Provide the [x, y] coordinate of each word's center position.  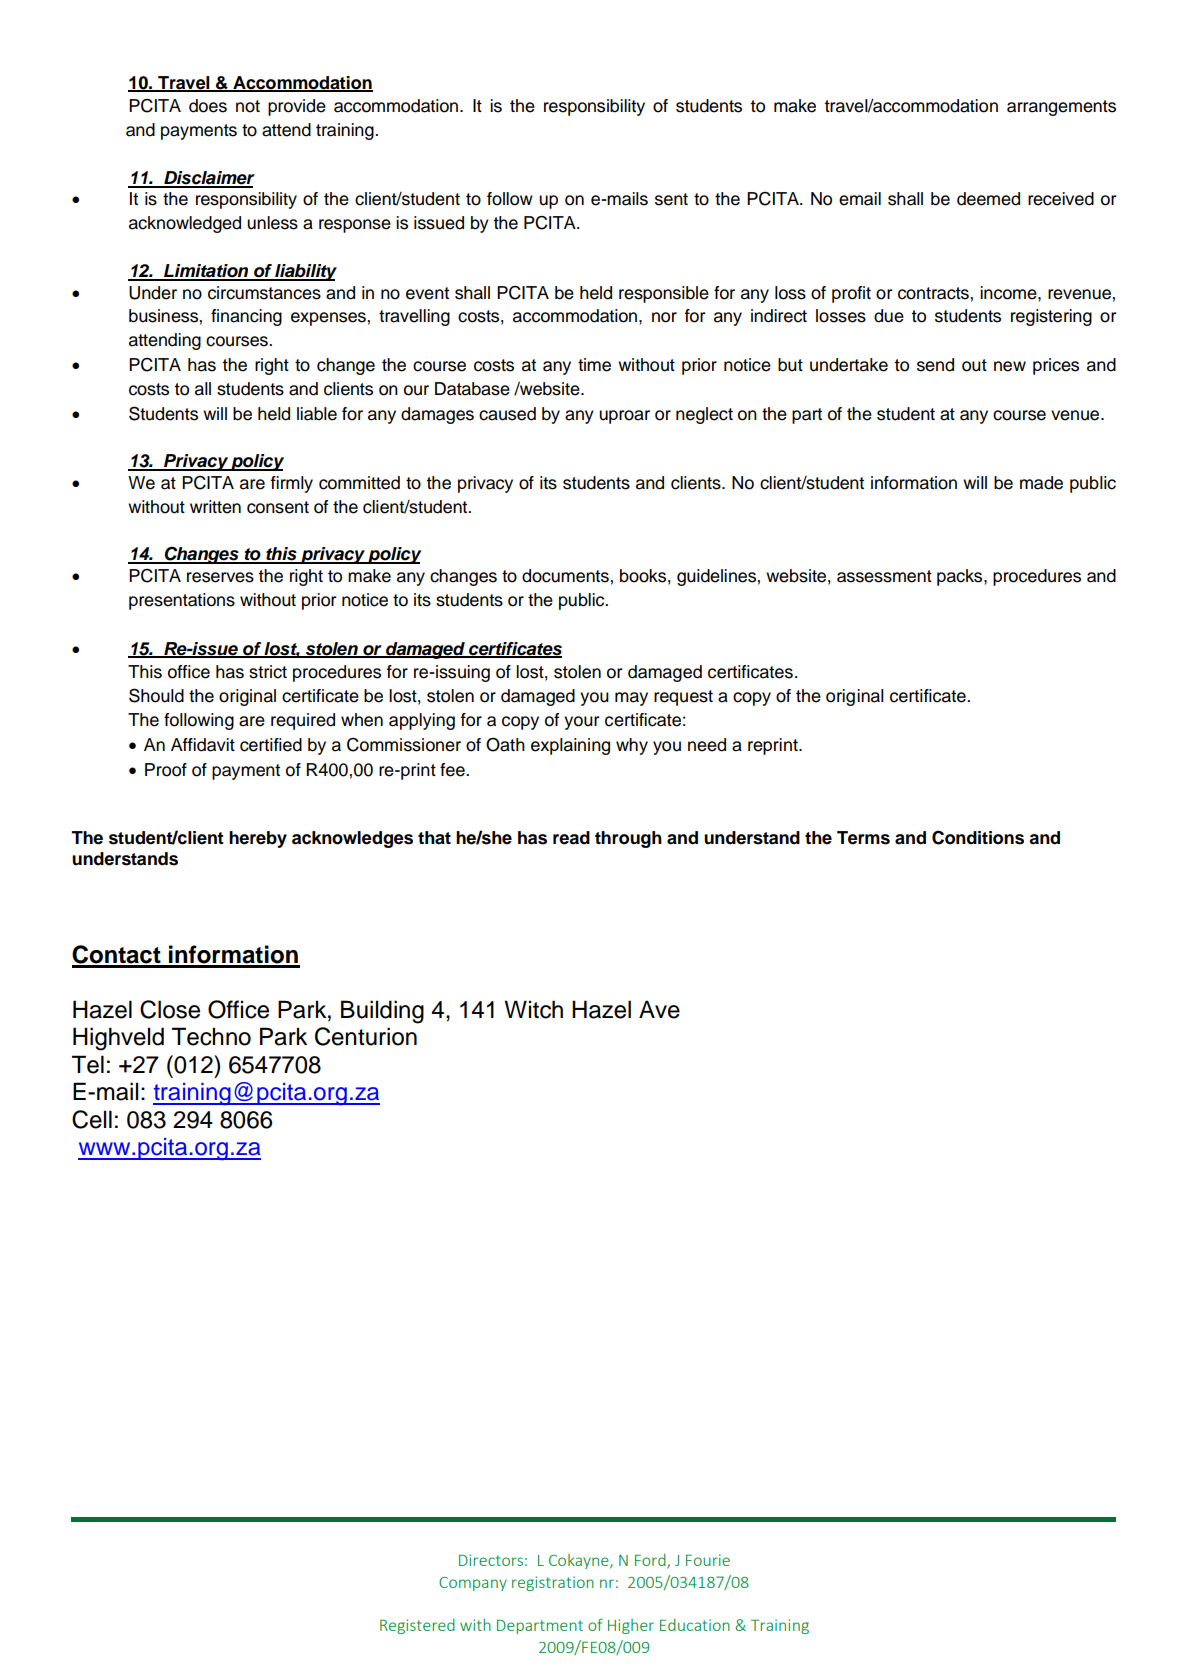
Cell [92, 1119]
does [208, 106]
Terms [863, 838]
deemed [988, 199]
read [571, 838]
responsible [664, 294]
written [215, 507]
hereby [258, 839]
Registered [417, 1626]
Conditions [978, 837]
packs [961, 577]
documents [566, 576]
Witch [533, 1009]
